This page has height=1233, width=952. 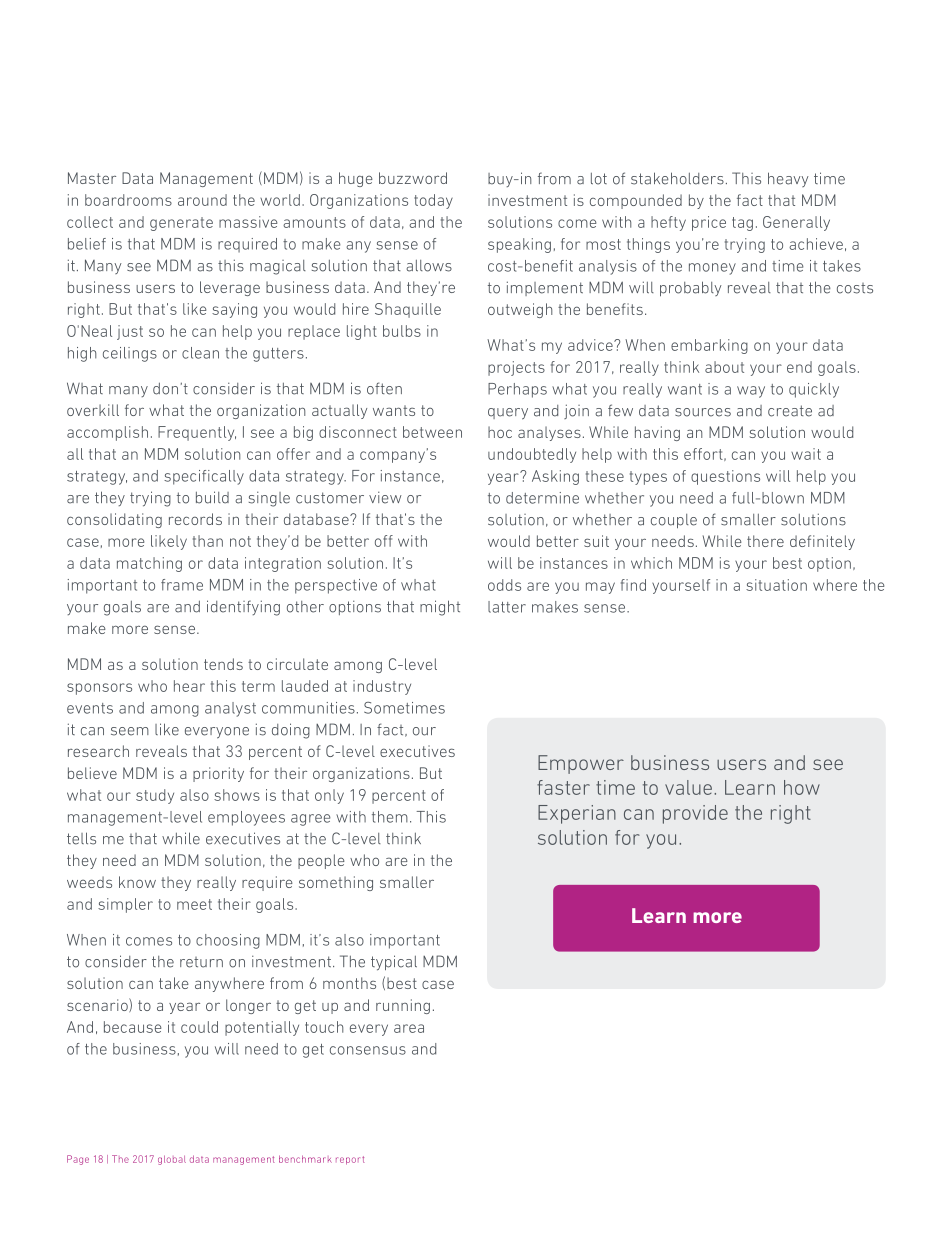 What do you see at coordinates (200, 353) in the page?
I see `clean` at bounding box center [200, 353].
